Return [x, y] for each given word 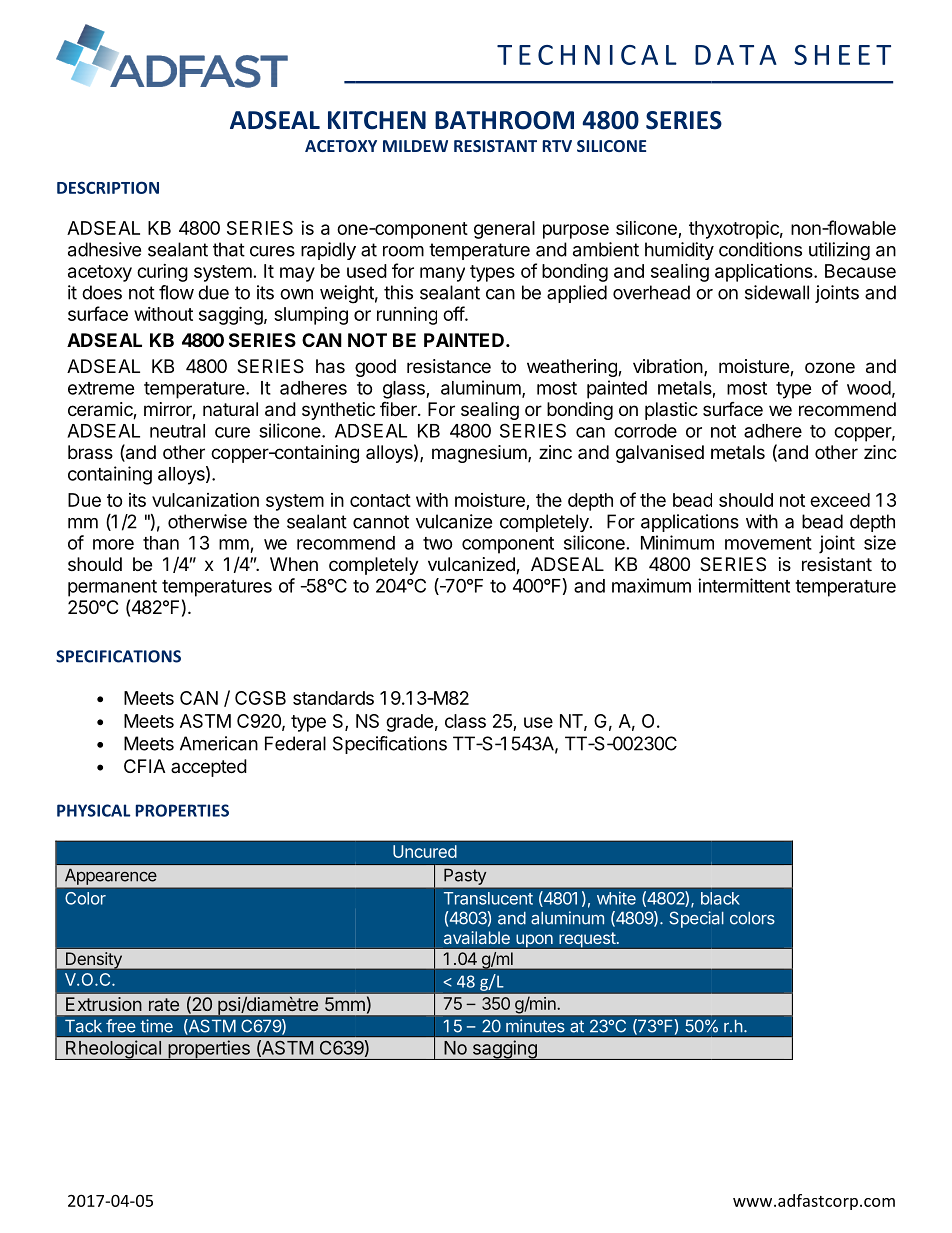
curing [162, 273]
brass [90, 452]
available [477, 937]
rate [164, 1004]
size [880, 542]
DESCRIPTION [108, 187]
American [219, 743]
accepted [209, 768]
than [161, 543]
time [156, 1026]
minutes [535, 1026]
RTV [557, 146]
